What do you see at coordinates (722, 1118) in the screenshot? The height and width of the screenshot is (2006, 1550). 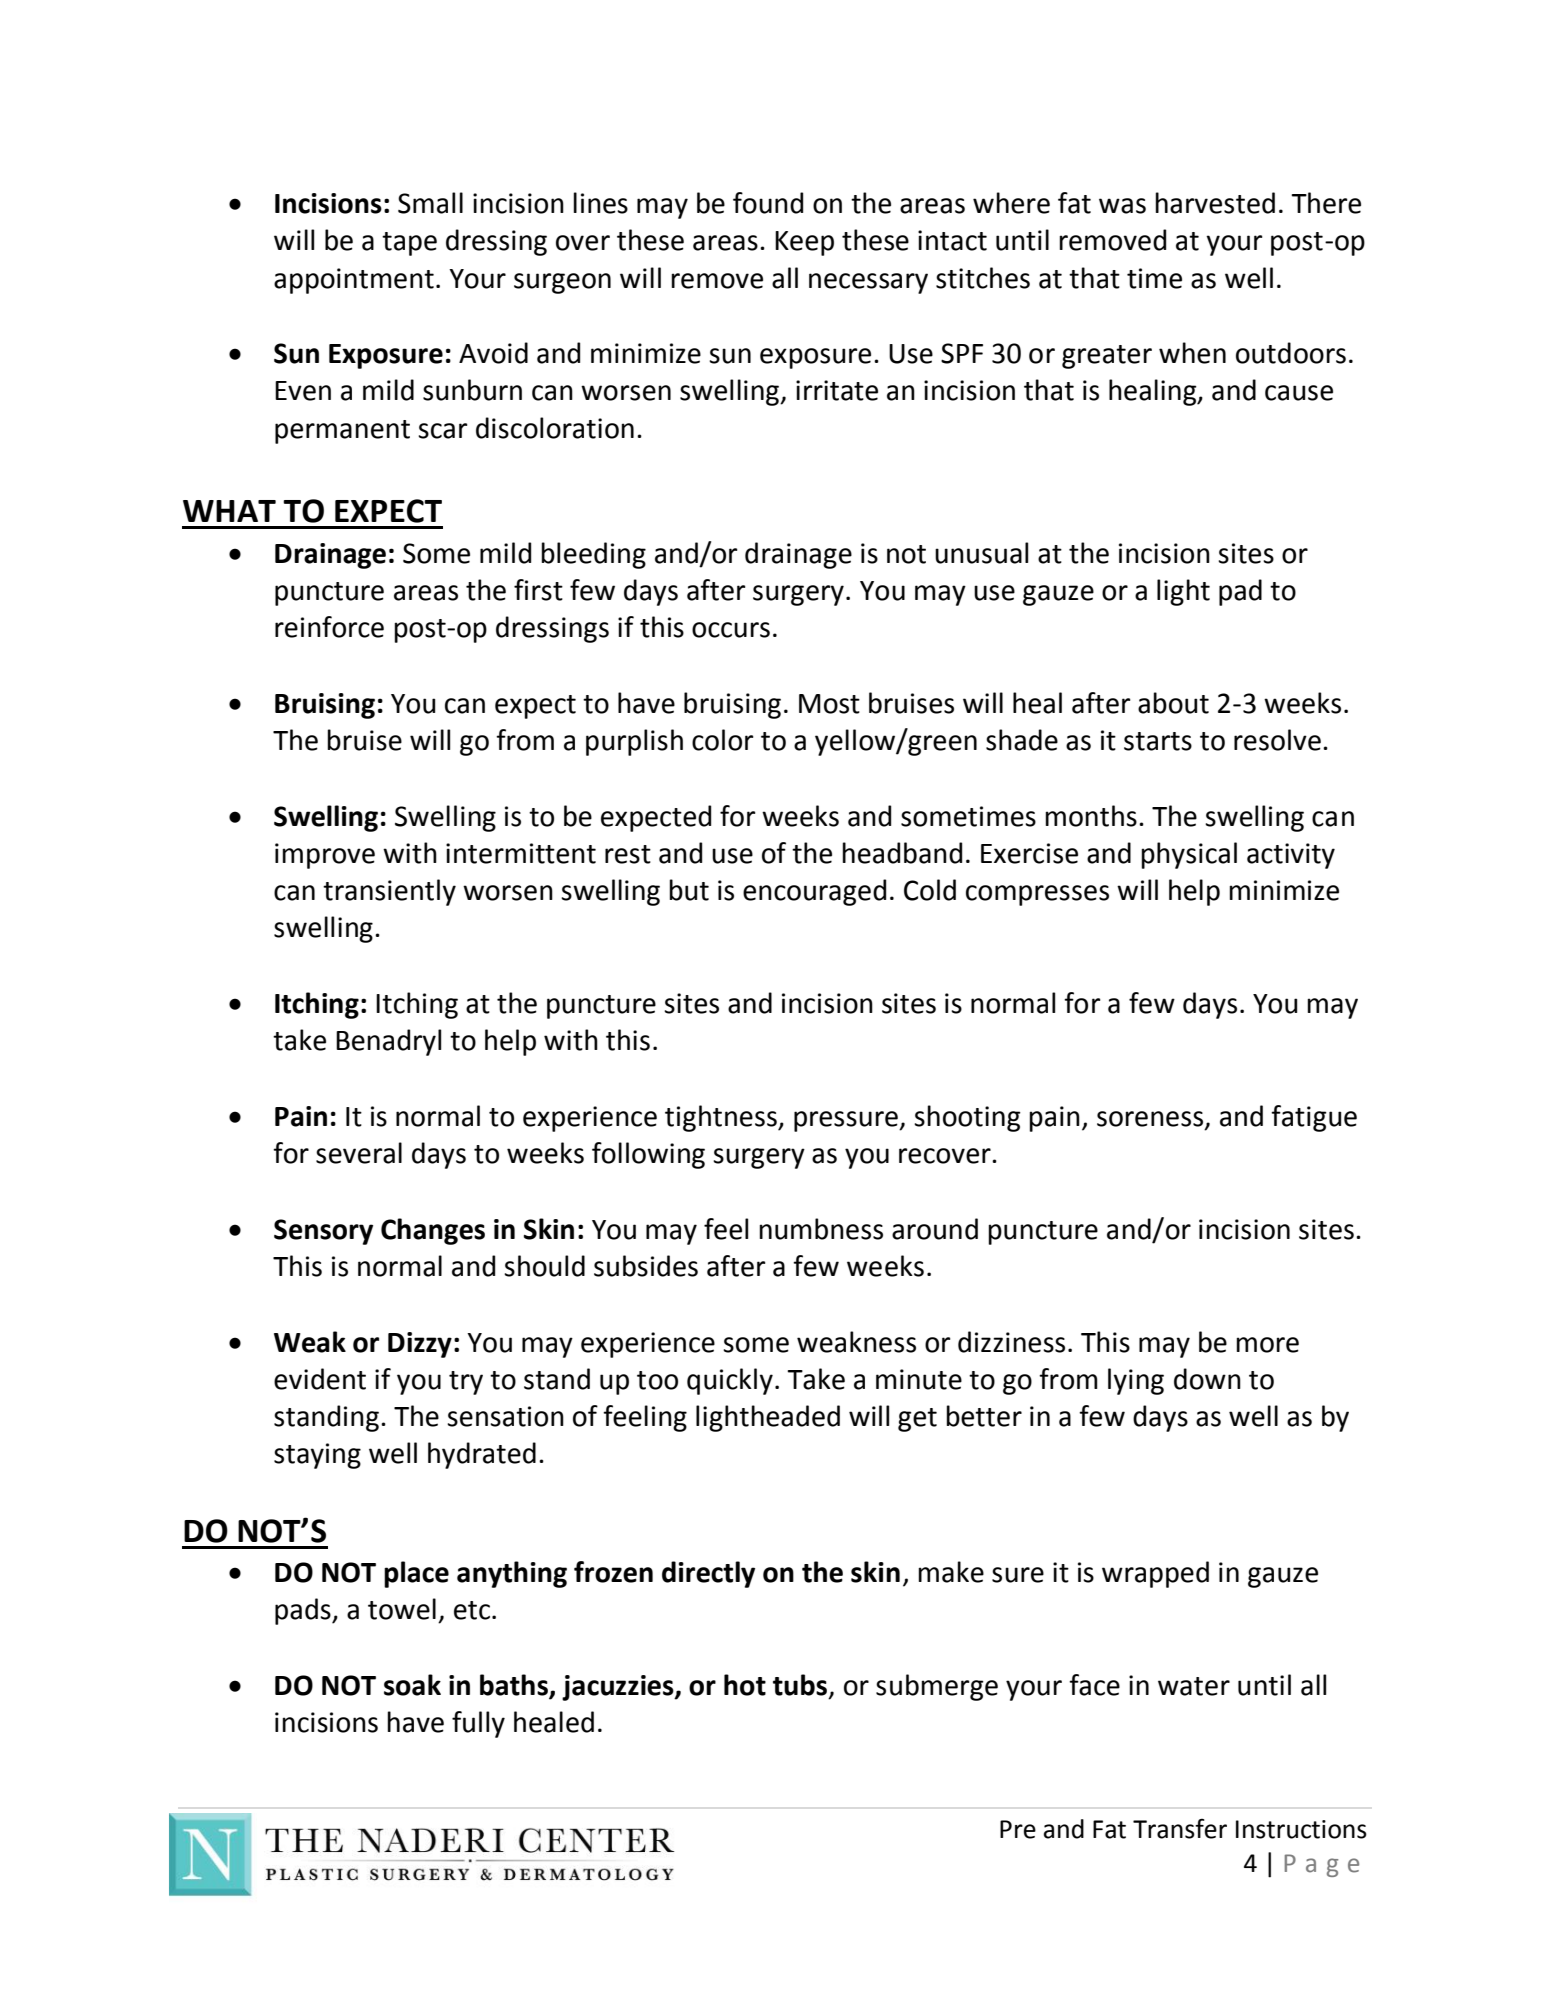 I see `tightness` at bounding box center [722, 1118].
